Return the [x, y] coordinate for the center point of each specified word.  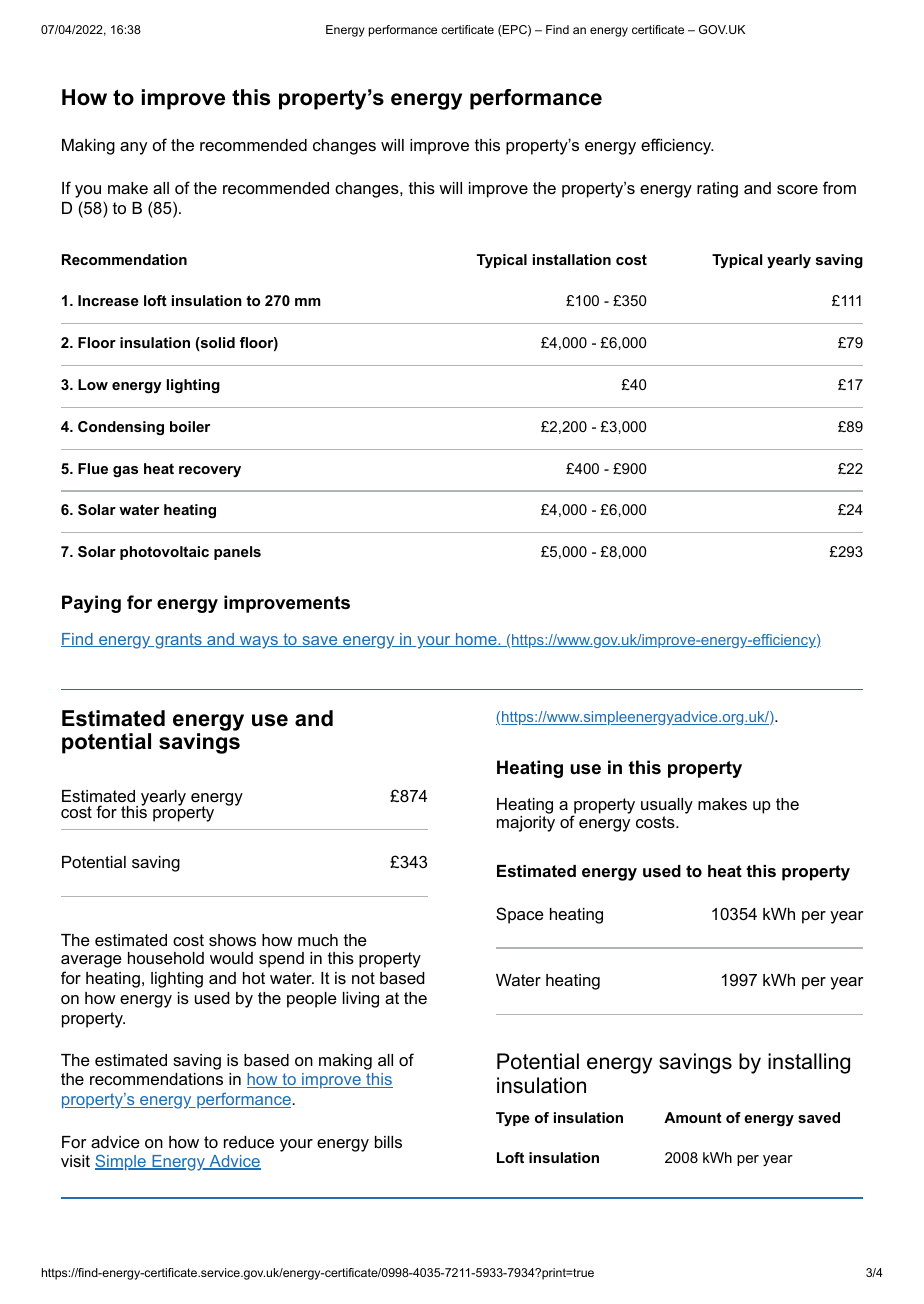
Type [513, 1119]
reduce [249, 1142]
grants [178, 641]
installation [572, 259]
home [476, 640]
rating [717, 190]
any [133, 148]
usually [667, 806]
